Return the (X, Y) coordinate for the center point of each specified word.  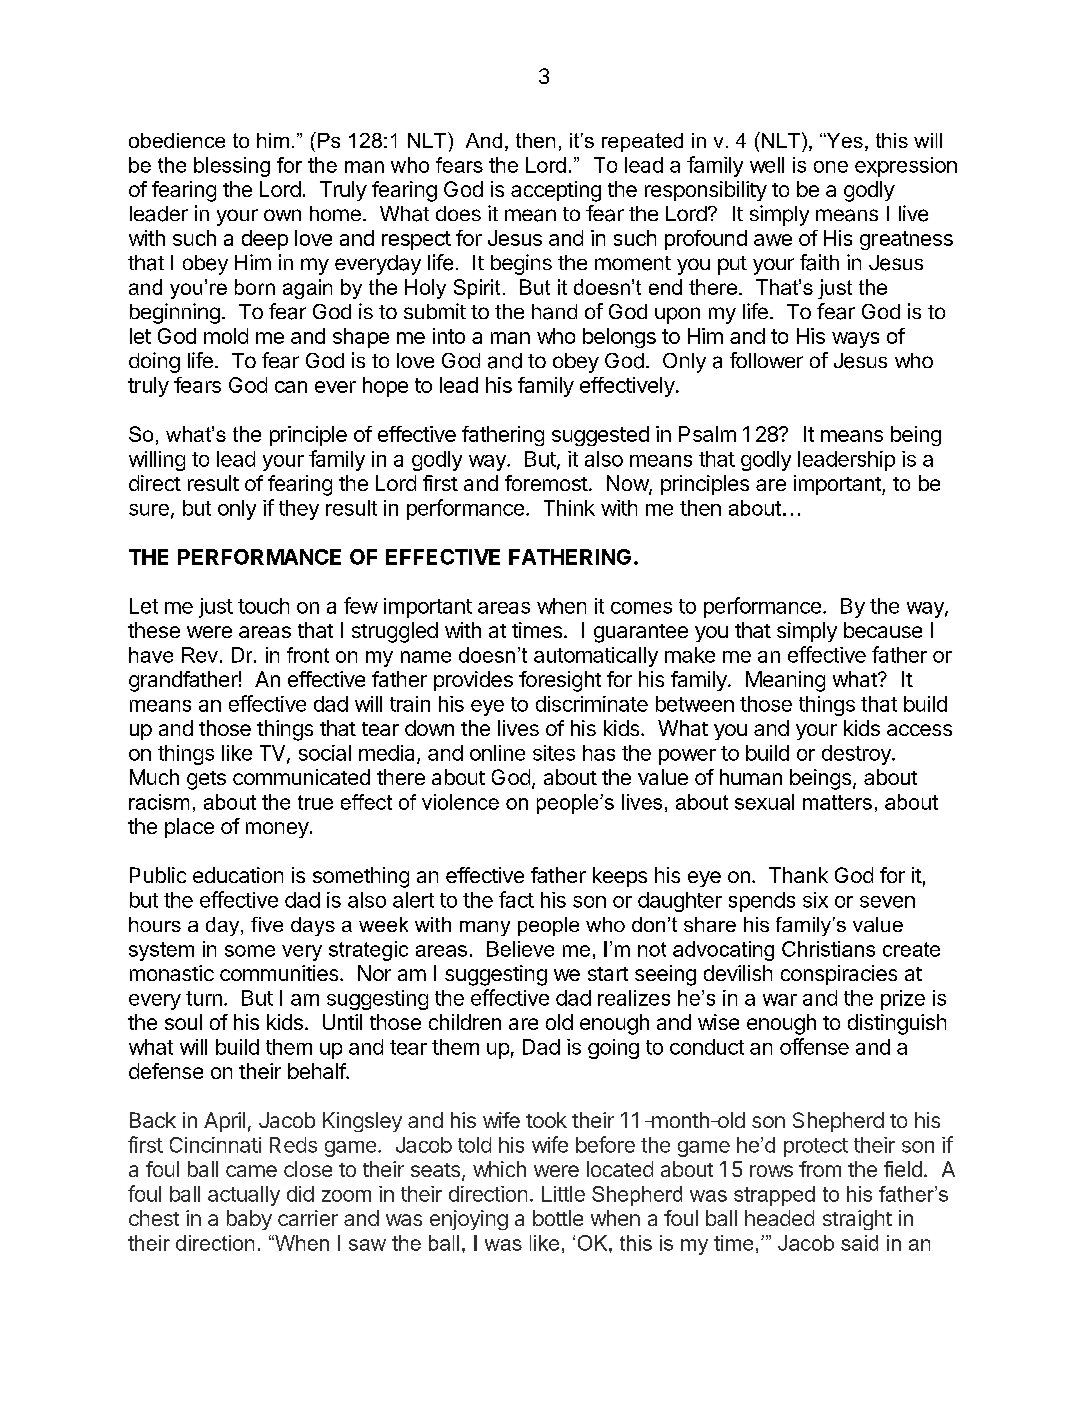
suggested (600, 436)
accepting (556, 191)
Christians (828, 949)
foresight (560, 681)
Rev (200, 655)
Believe (520, 949)
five (267, 924)
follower (766, 360)
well (767, 165)
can (291, 387)
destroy (857, 755)
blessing (232, 167)
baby (249, 1220)
